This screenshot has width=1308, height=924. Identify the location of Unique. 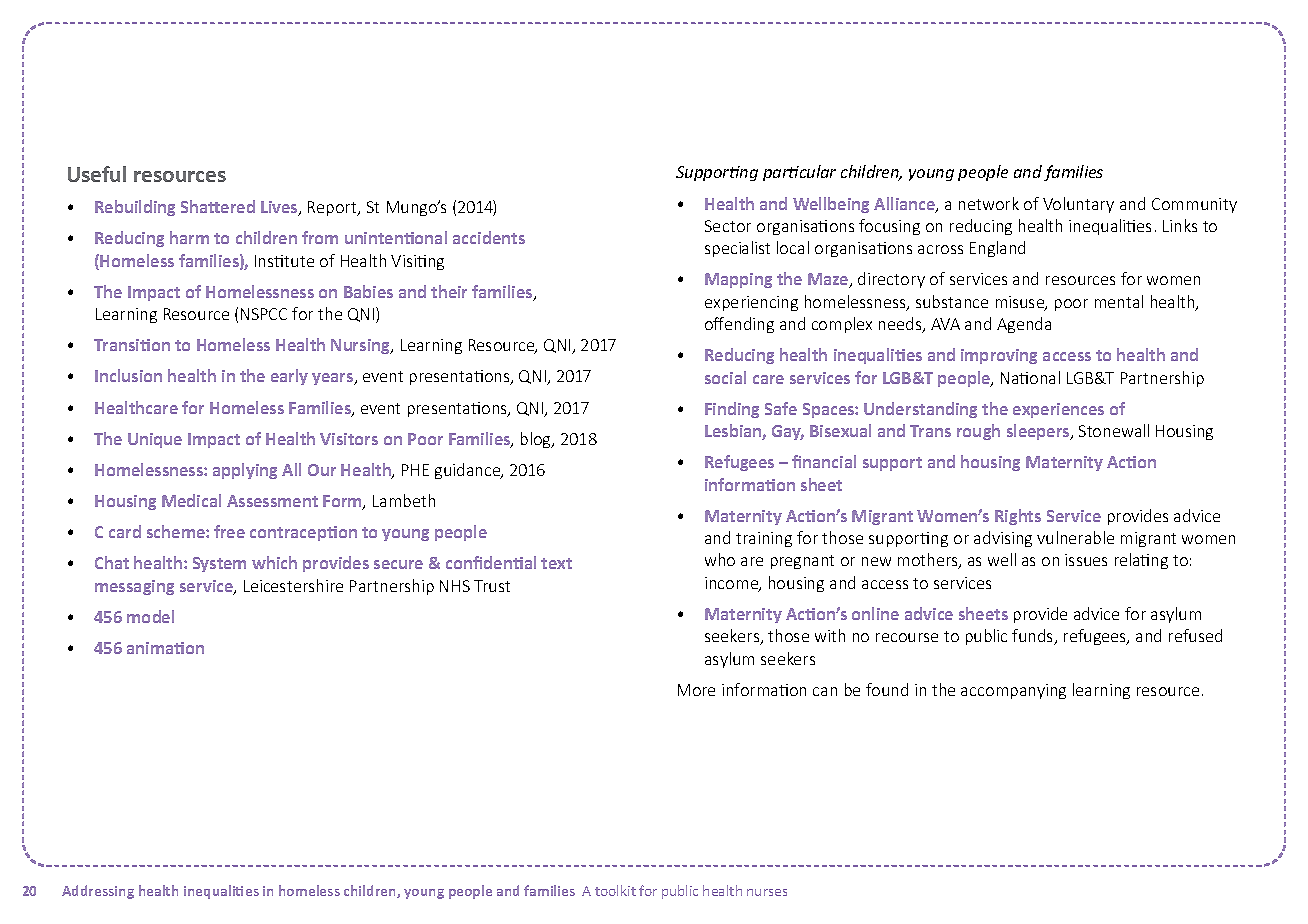
(155, 440).
